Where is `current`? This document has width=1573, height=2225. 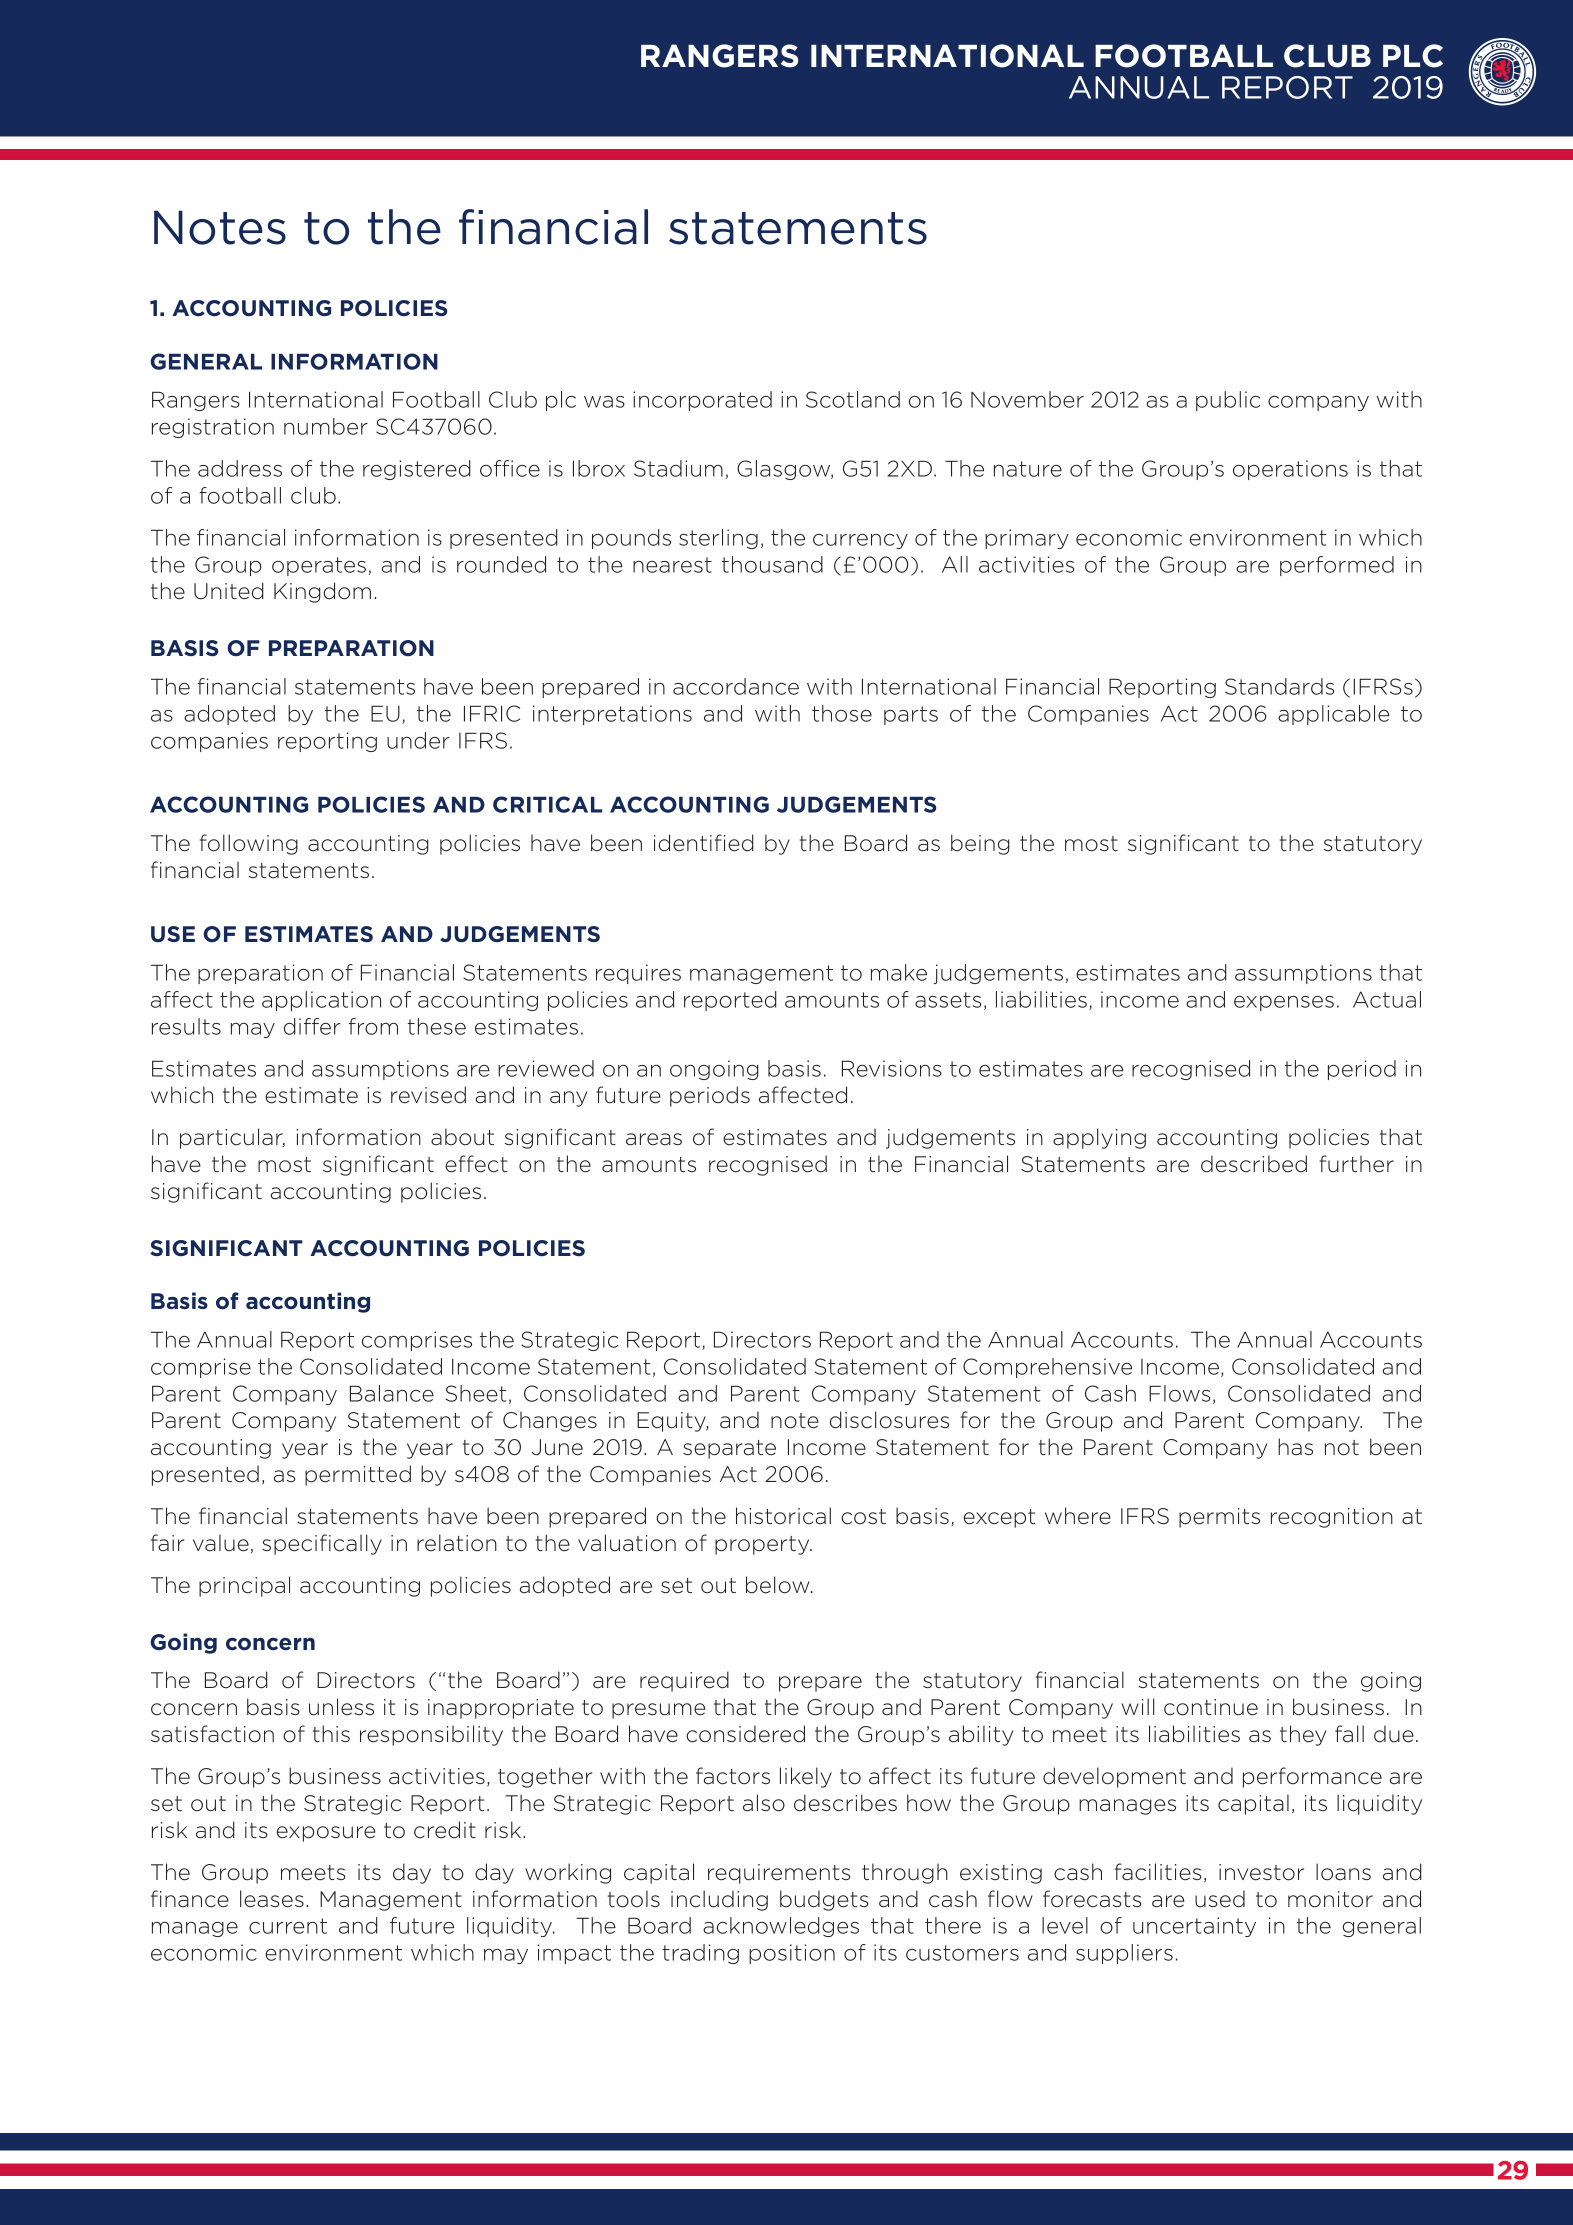 current is located at coordinates (288, 1926).
